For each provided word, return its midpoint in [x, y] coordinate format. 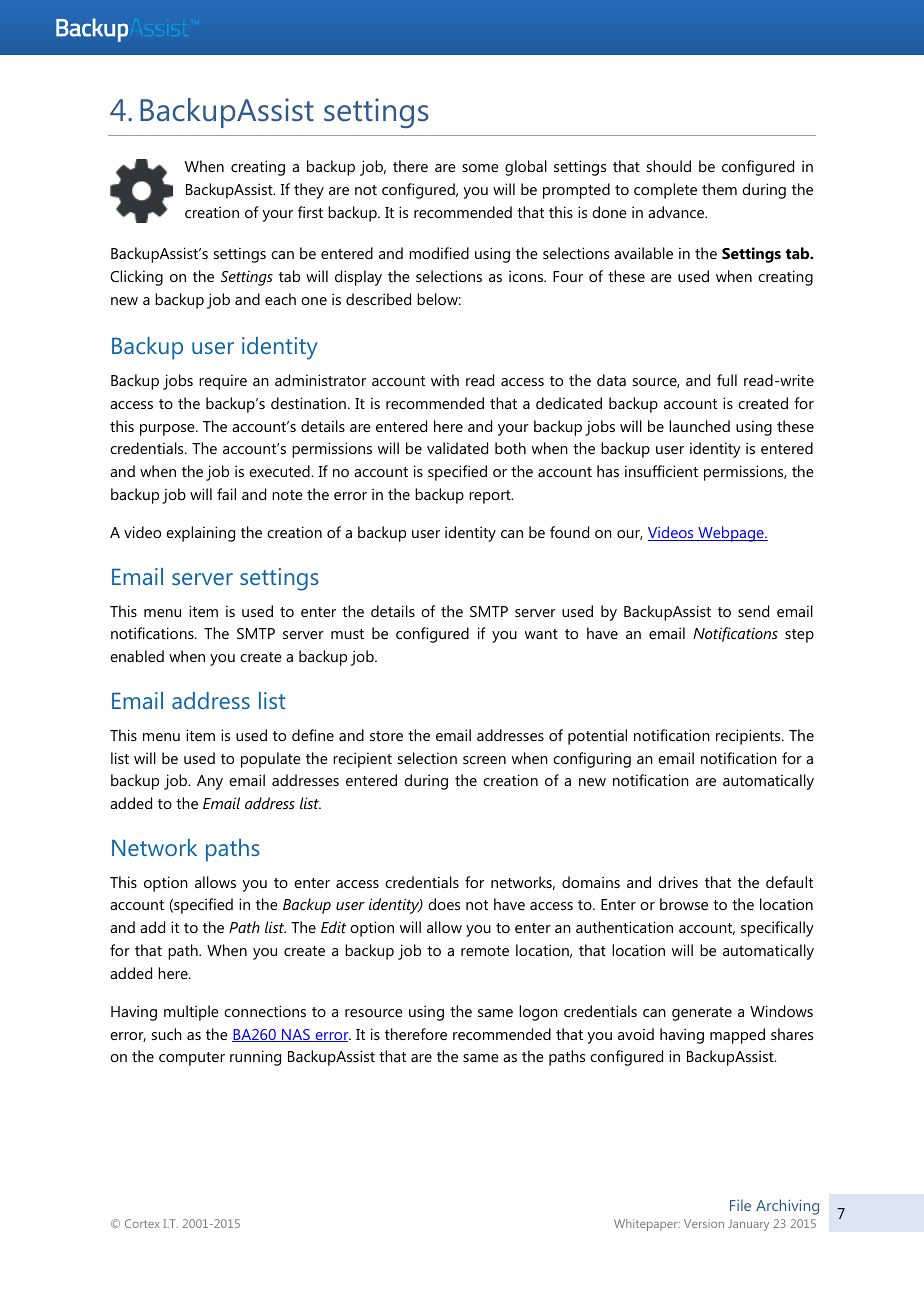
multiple [191, 1013]
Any [210, 782]
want [541, 634]
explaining [200, 534]
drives [678, 882]
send [753, 611]
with [445, 380]
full [727, 380]
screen [484, 760]
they [309, 191]
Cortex [142, 1223]
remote [485, 951]
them [719, 189]
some [480, 168]
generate [702, 1014]
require [223, 382]
